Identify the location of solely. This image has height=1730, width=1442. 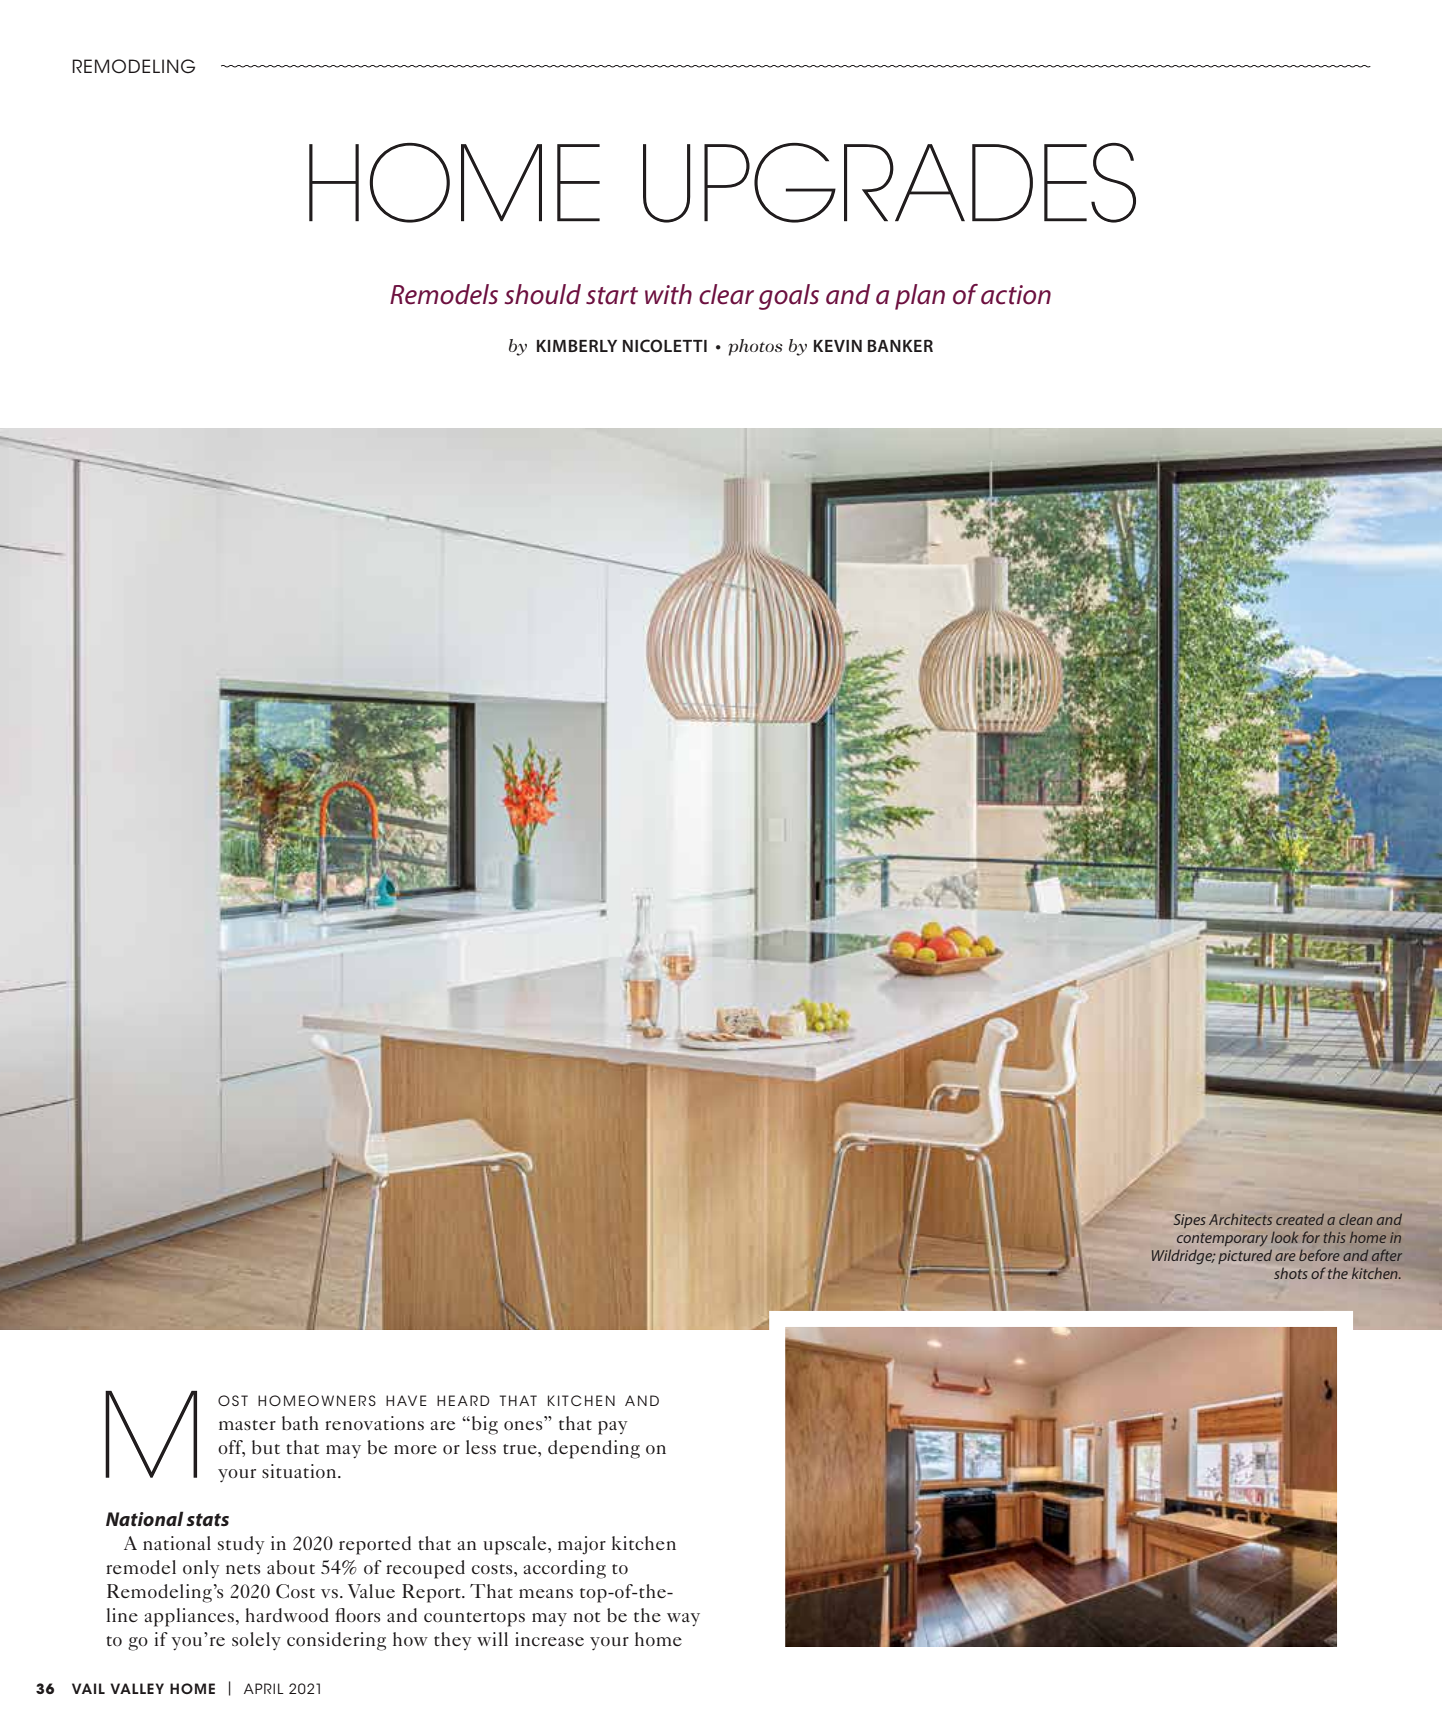
(256, 1641).
